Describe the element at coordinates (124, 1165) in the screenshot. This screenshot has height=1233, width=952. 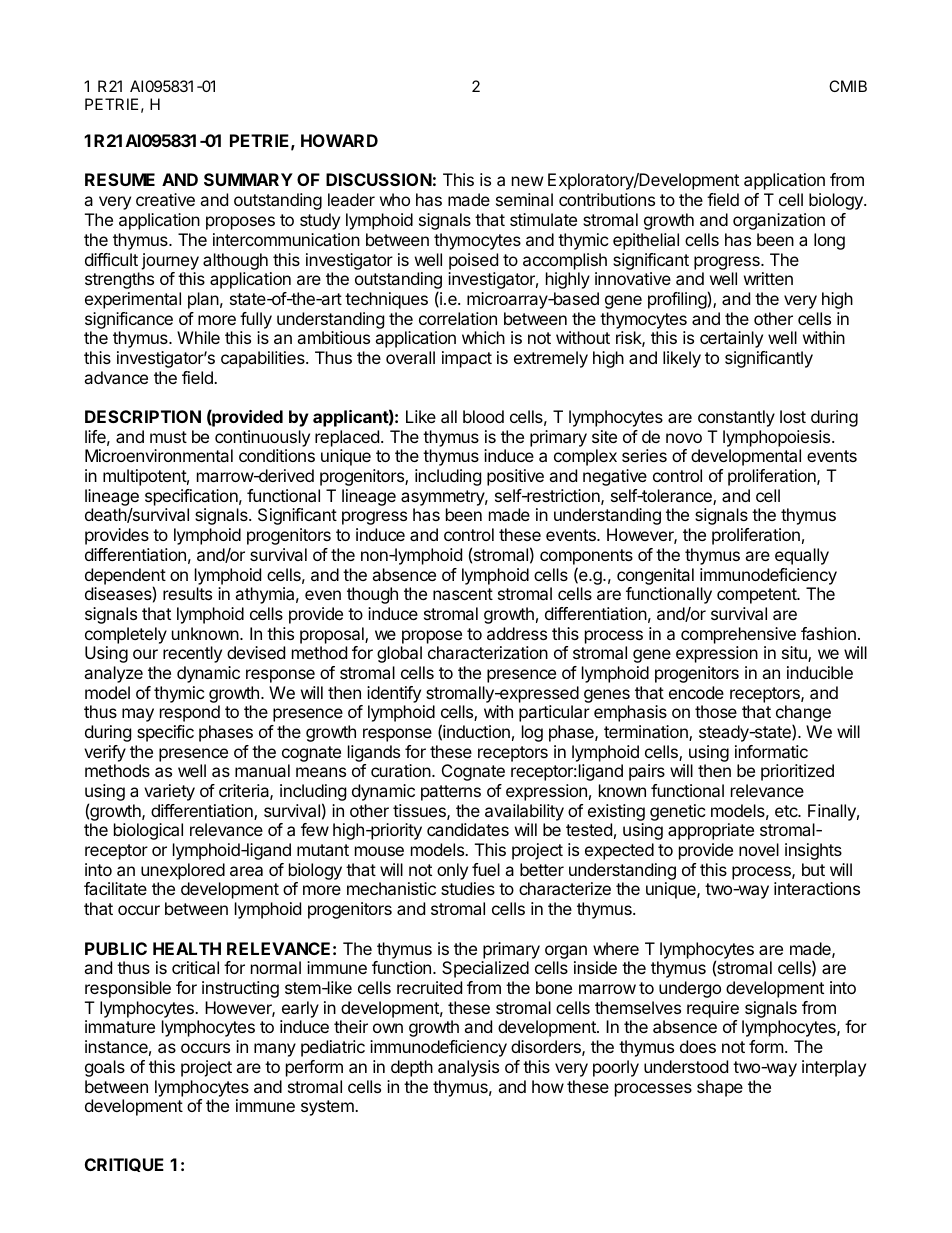
I see `CRITIQUE` at that location.
